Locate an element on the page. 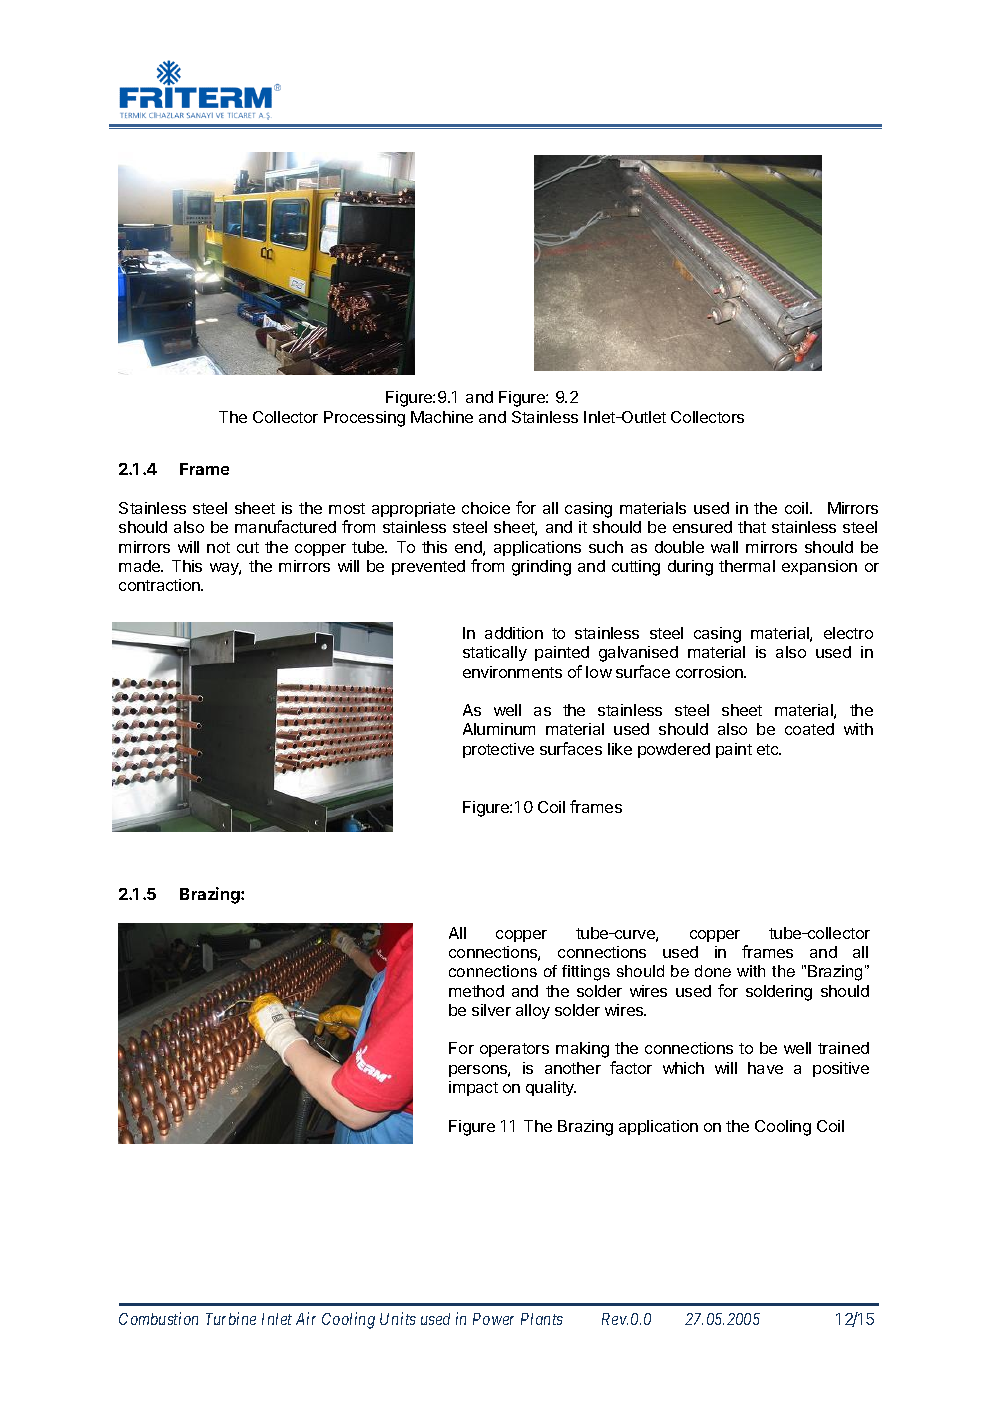 The width and height of the page is (998, 1412). done is located at coordinates (713, 971).
